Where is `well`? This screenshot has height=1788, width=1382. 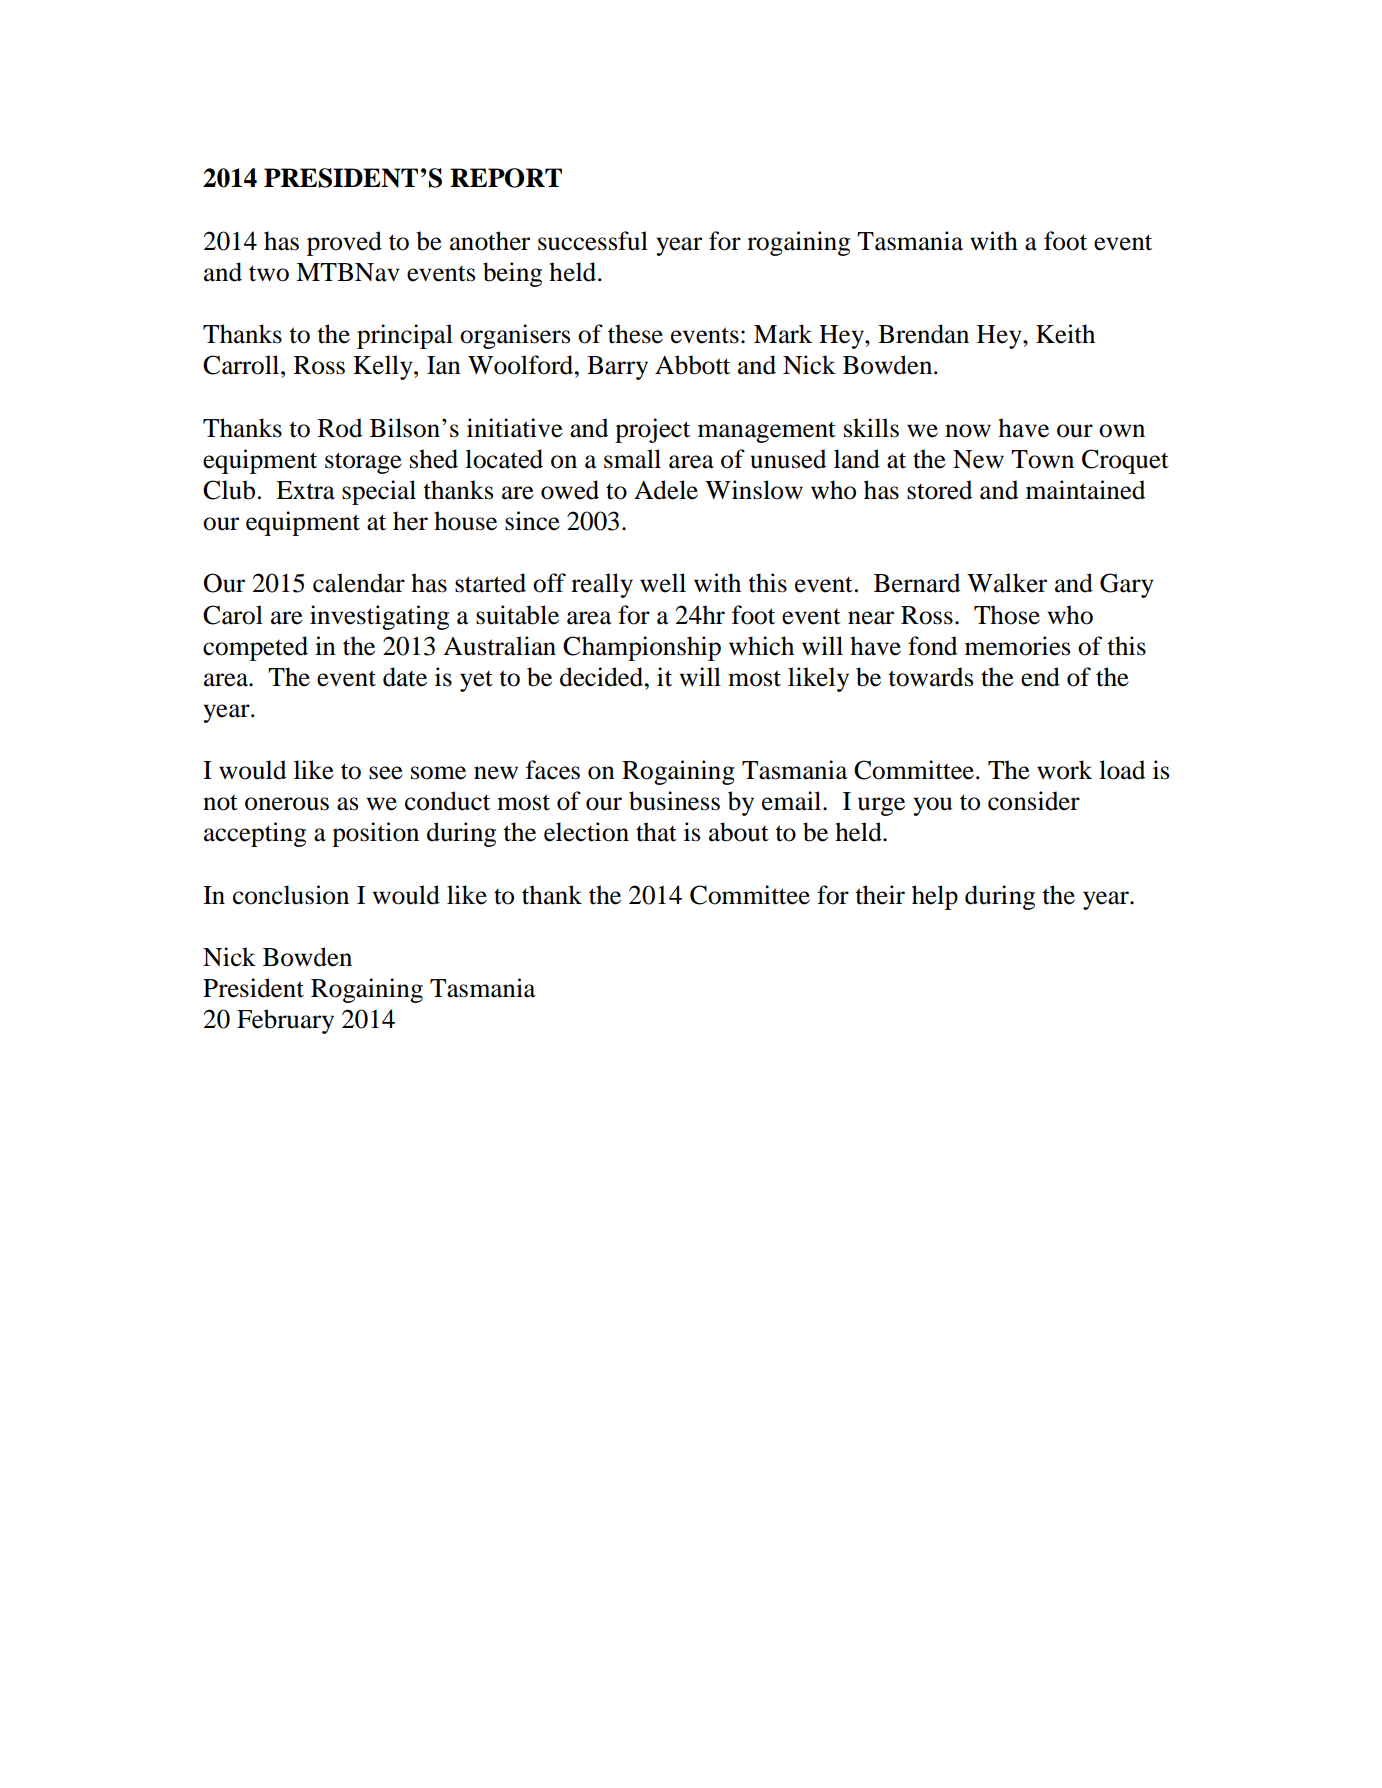
well is located at coordinates (663, 583).
